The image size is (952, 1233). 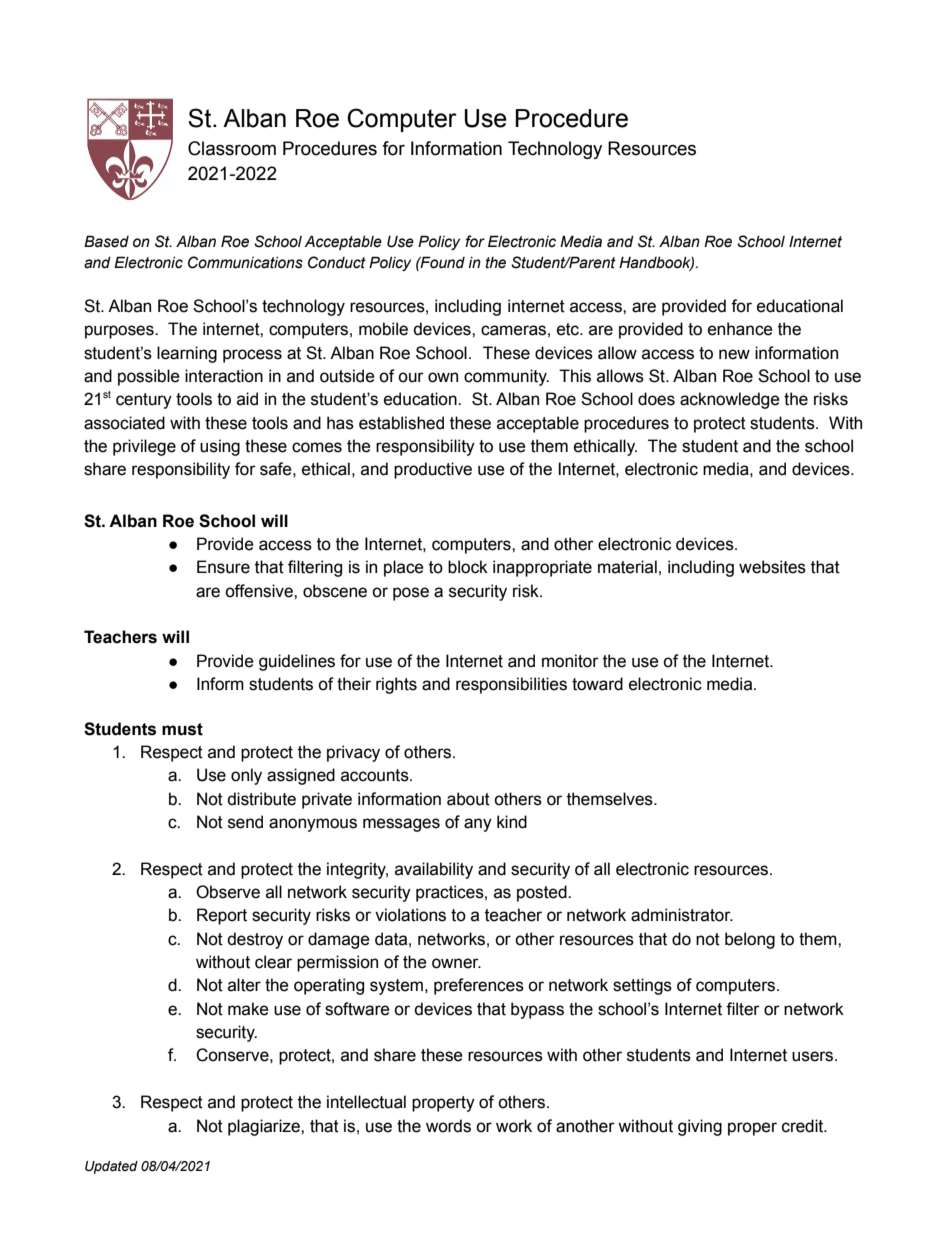 What do you see at coordinates (433, 470) in the screenshot?
I see `productive` at bounding box center [433, 470].
